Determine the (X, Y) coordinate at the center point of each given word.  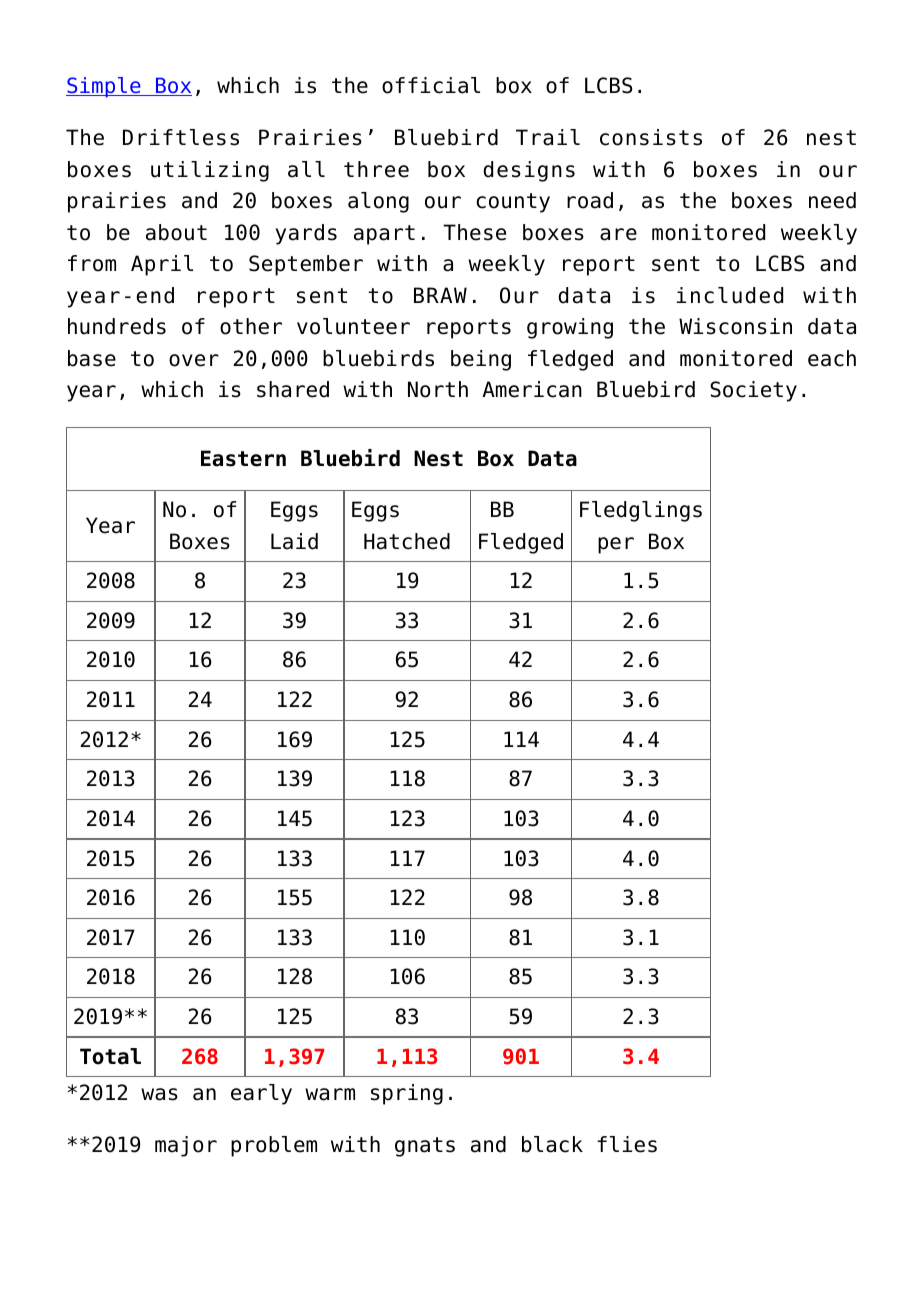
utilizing (210, 171)
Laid (294, 541)
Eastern (243, 458)
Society (753, 391)
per (616, 545)
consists (651, 137)
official (431, 85)
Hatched (407, 541)
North (438, 389)
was (159, 1094)
